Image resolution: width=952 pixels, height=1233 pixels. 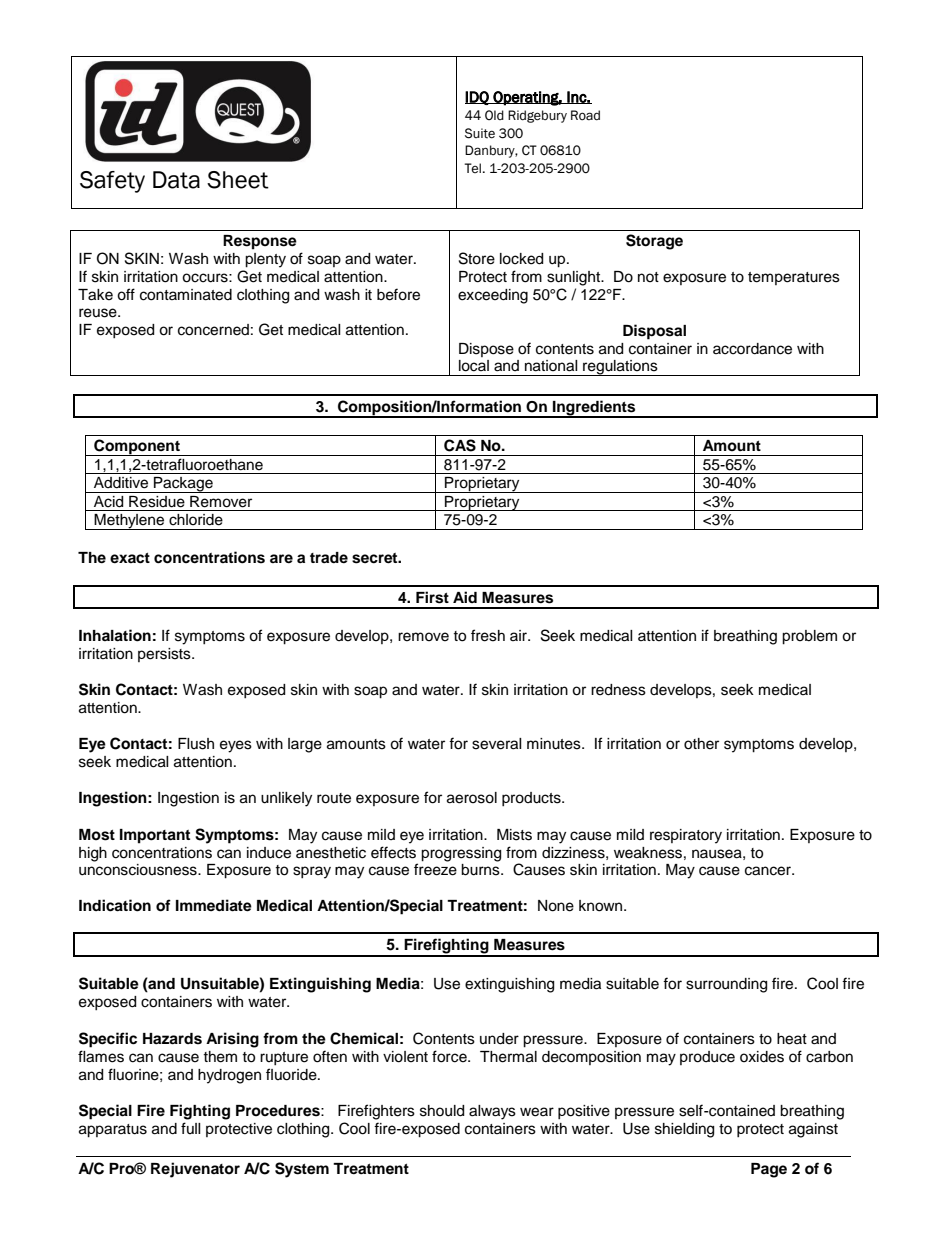 I want to click on unconsciousness, so click(x=139, y=870).
